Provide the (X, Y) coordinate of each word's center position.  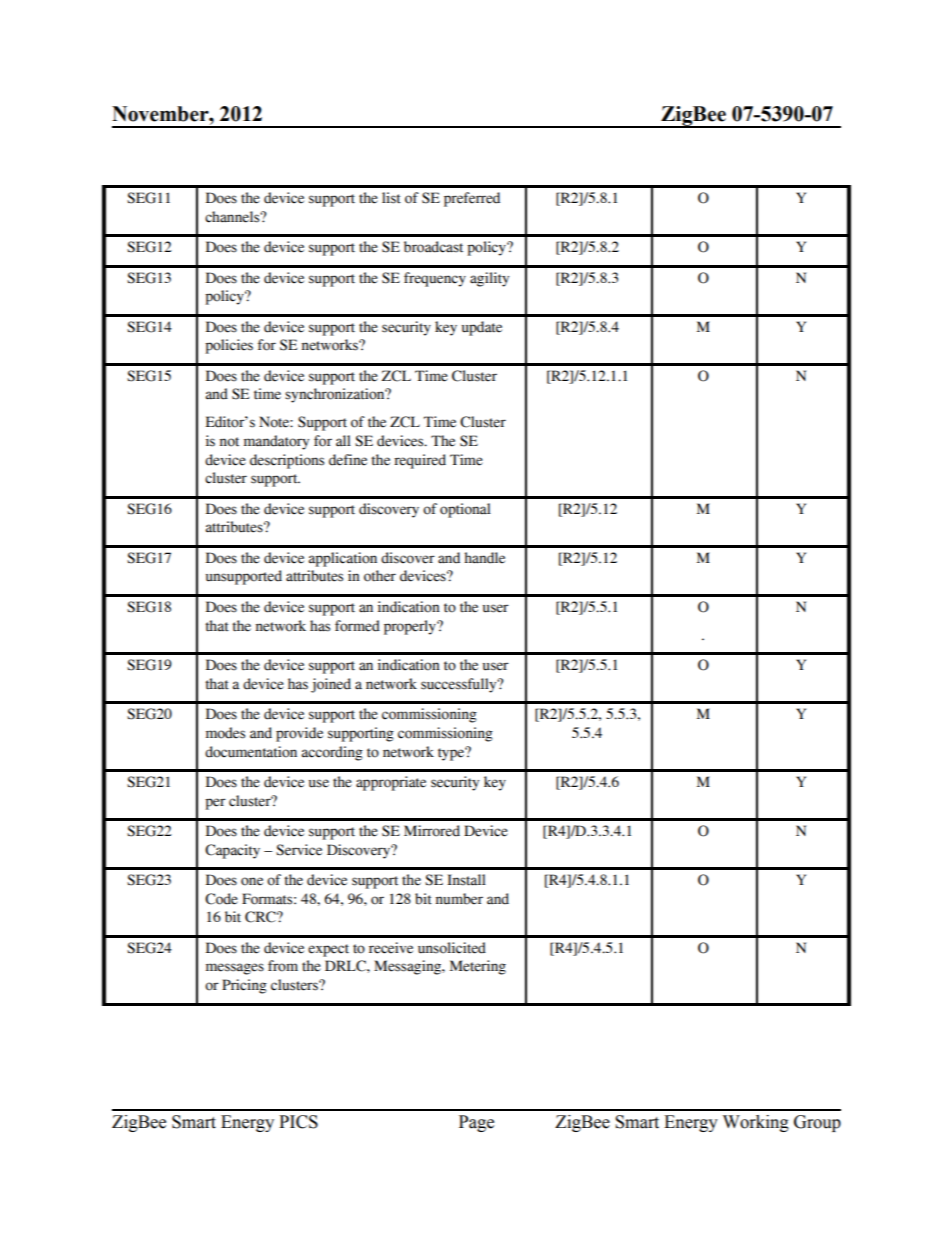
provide (299, 734)
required (420, 461)
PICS (298, 1122)
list (391, 198)
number (459, 899)
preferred (472, 199)
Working (756, 1123)
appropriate (391, 783)
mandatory (276, 442)
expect (328, 950)
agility (489, 279)
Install (466, 880)
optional (465, 510)
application (343, 559)
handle (484, 558)
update (482, 328)
